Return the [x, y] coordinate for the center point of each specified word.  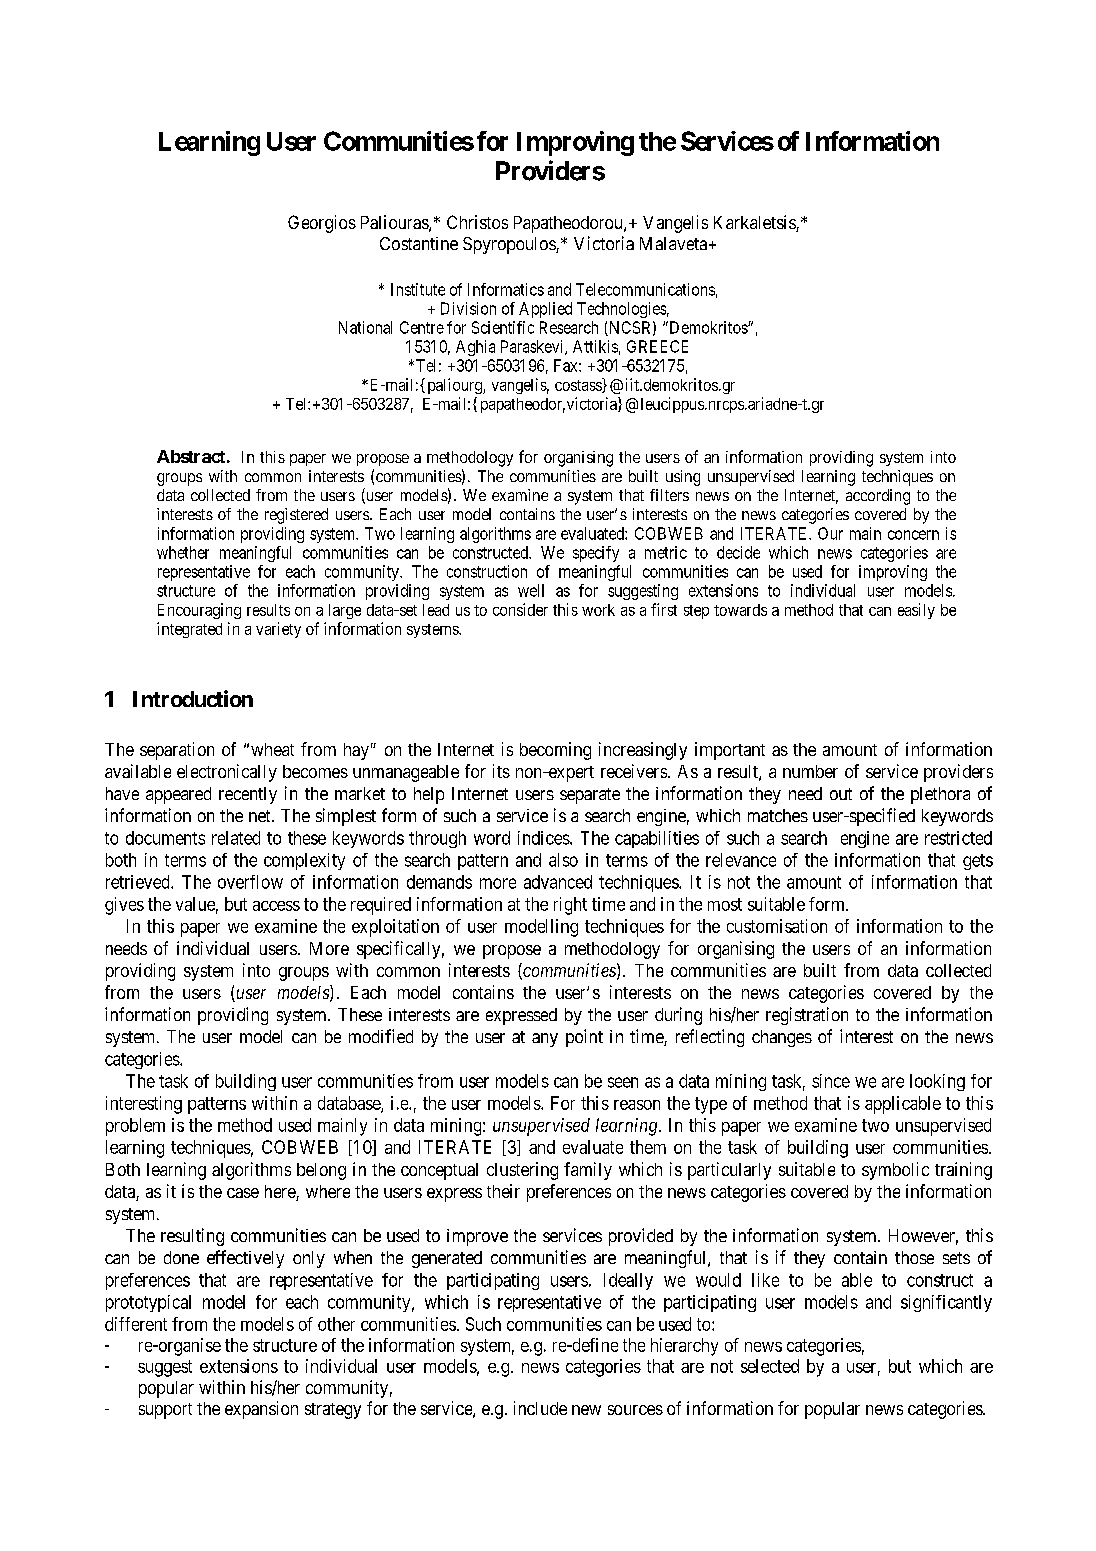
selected [770, 1366]
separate [590, 796]
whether [183, 552]
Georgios [322, 224]
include [540, 1408]
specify [596, 554]
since [831, 1081]
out [841, 794]
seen [623, 1082]
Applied [545, 310]
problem [135, 1127]
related [236, 838]
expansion [261, 1410]
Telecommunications [645, 289]
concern [913, 535]
